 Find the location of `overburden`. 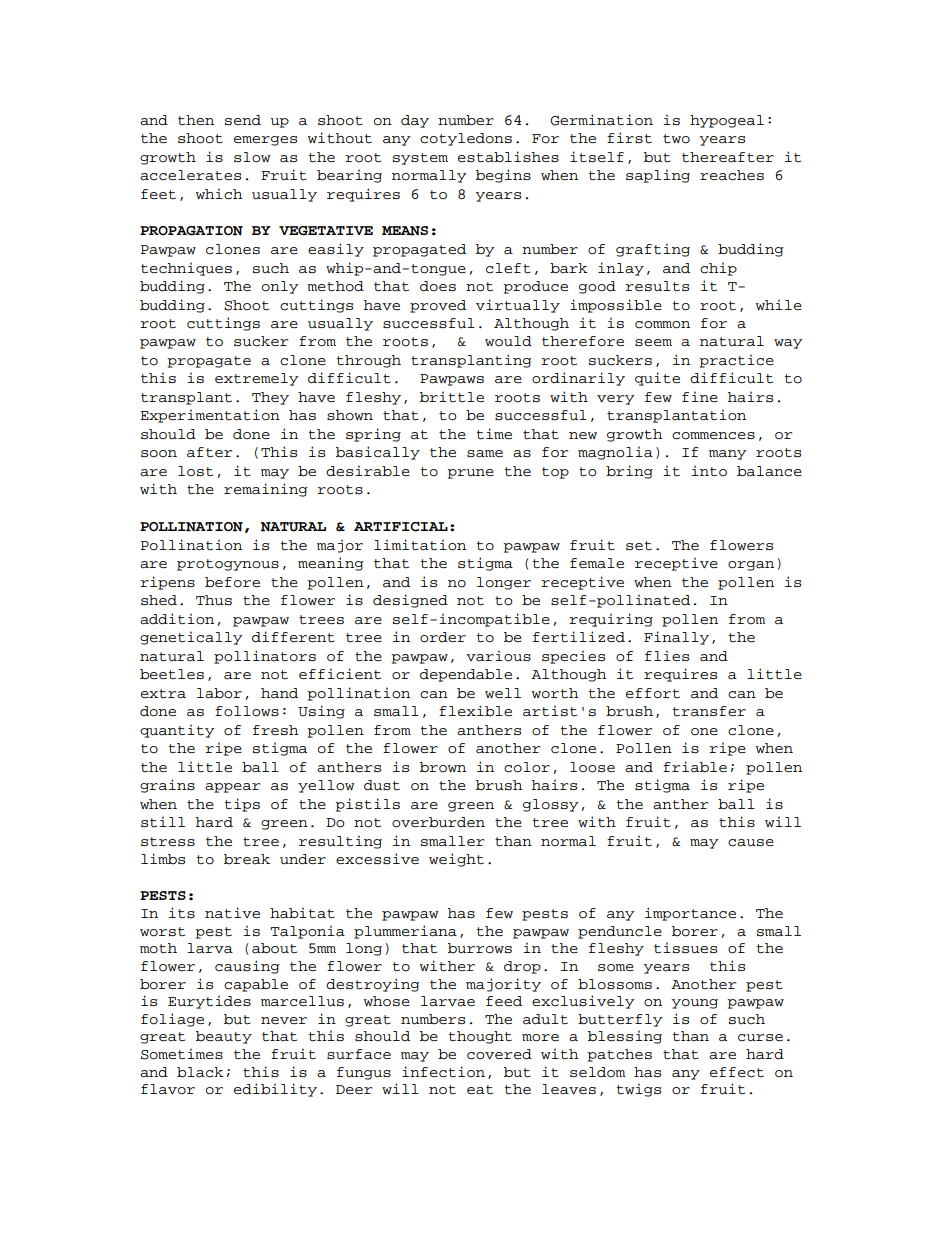

overburden is located at coordinates (438, 822).
